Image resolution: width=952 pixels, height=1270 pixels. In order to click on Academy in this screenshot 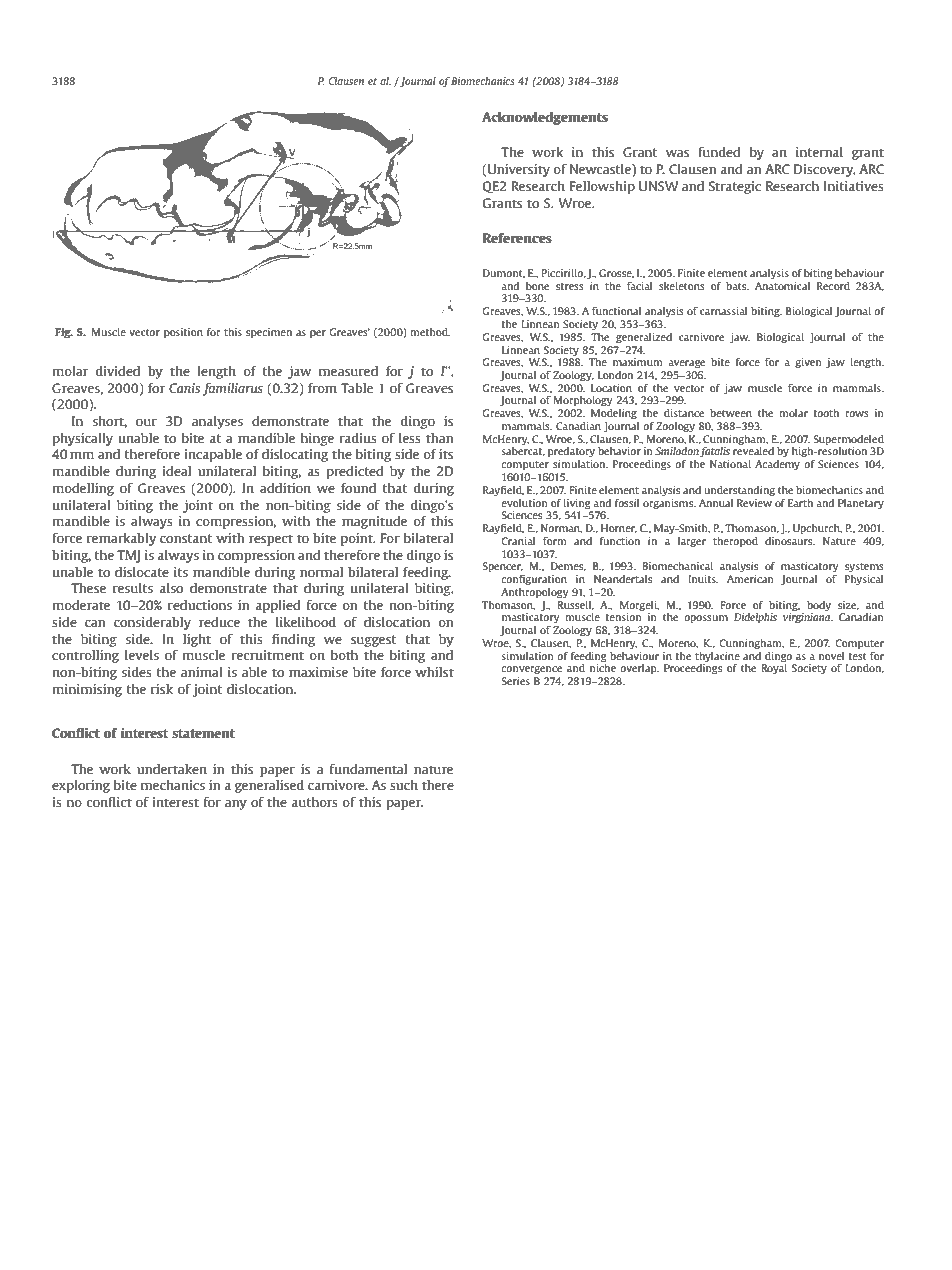, I will do `click(777, 465)`.
